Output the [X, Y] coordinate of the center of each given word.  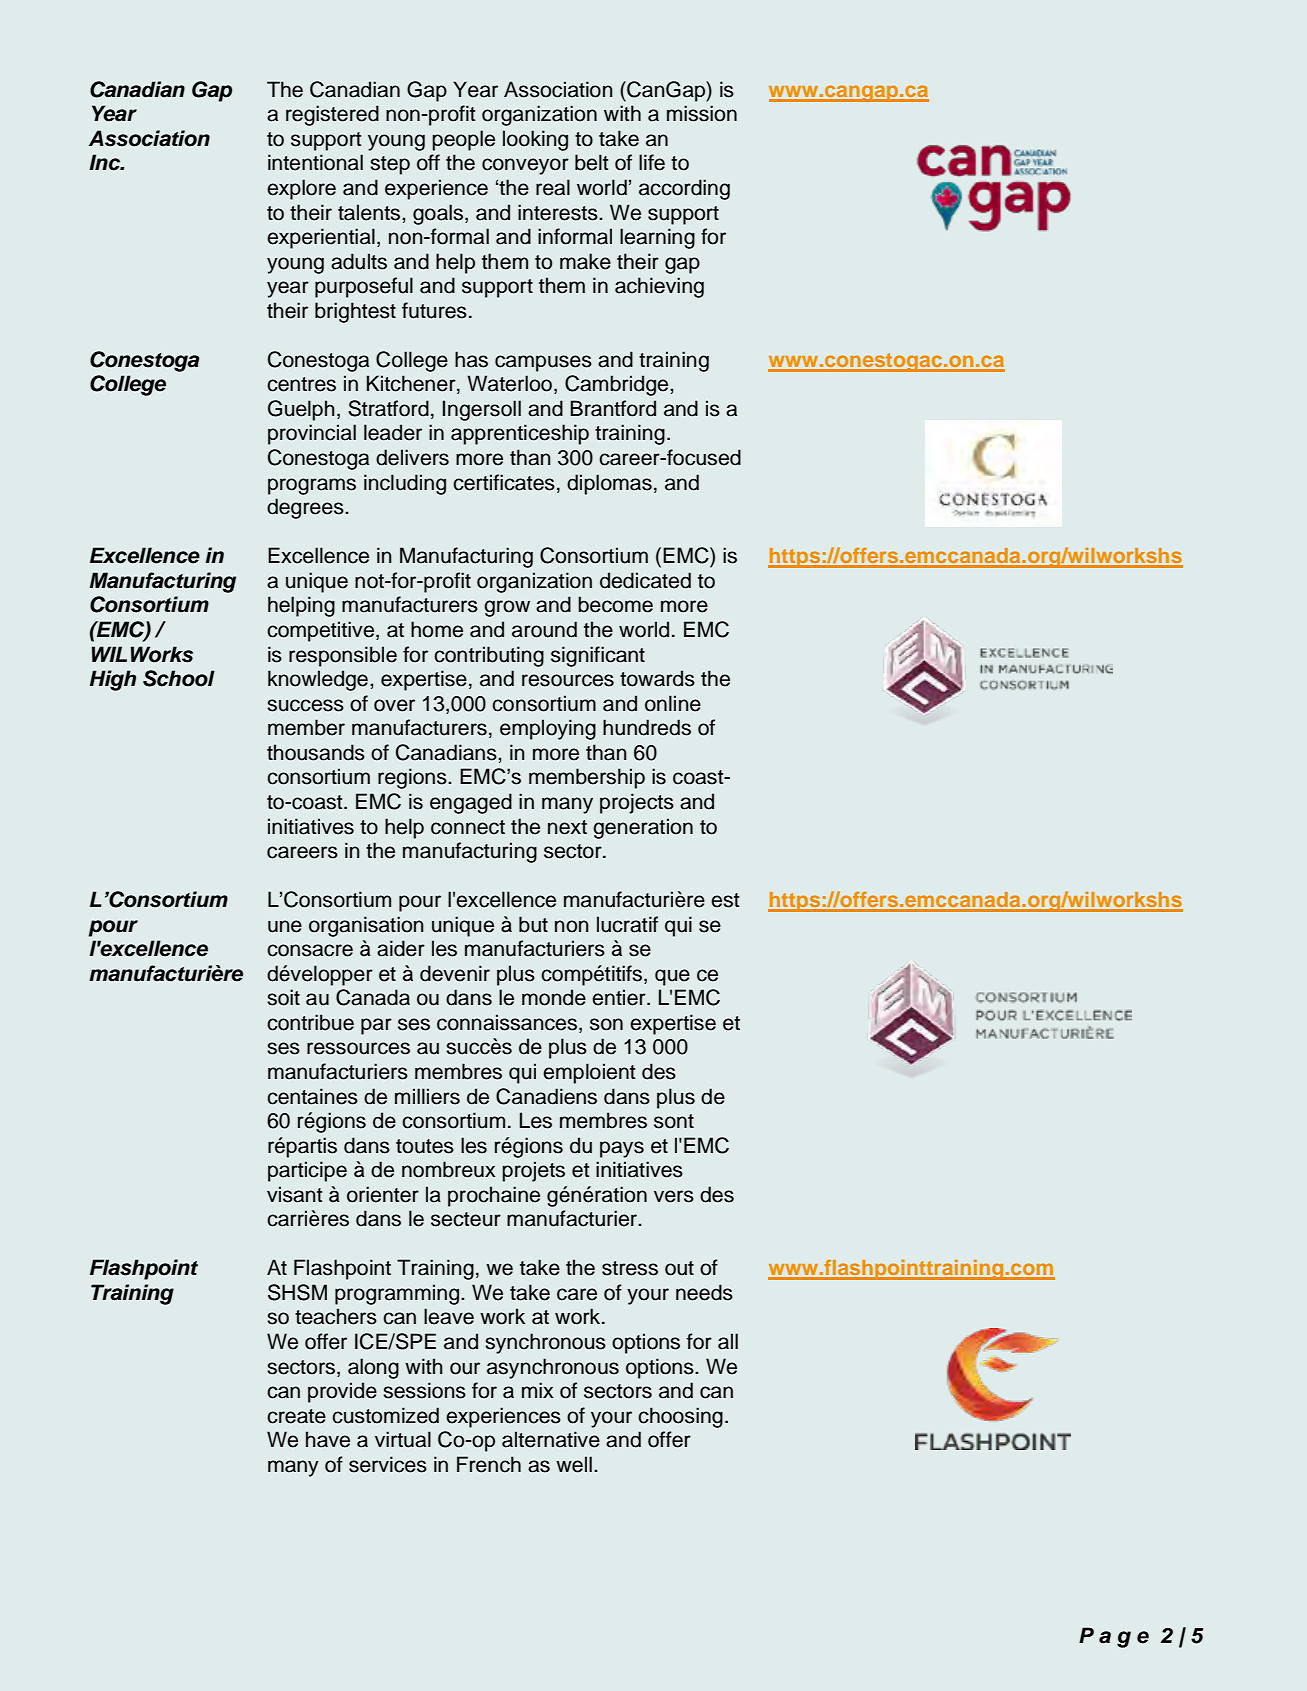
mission [702, 113]
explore [301, 189]
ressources [358, 1048]
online [673, 703]
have [328, 1439]
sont [674, 1121]
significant [598, 656]
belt [591, 162]
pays [622, 1149]
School [179, 678]
